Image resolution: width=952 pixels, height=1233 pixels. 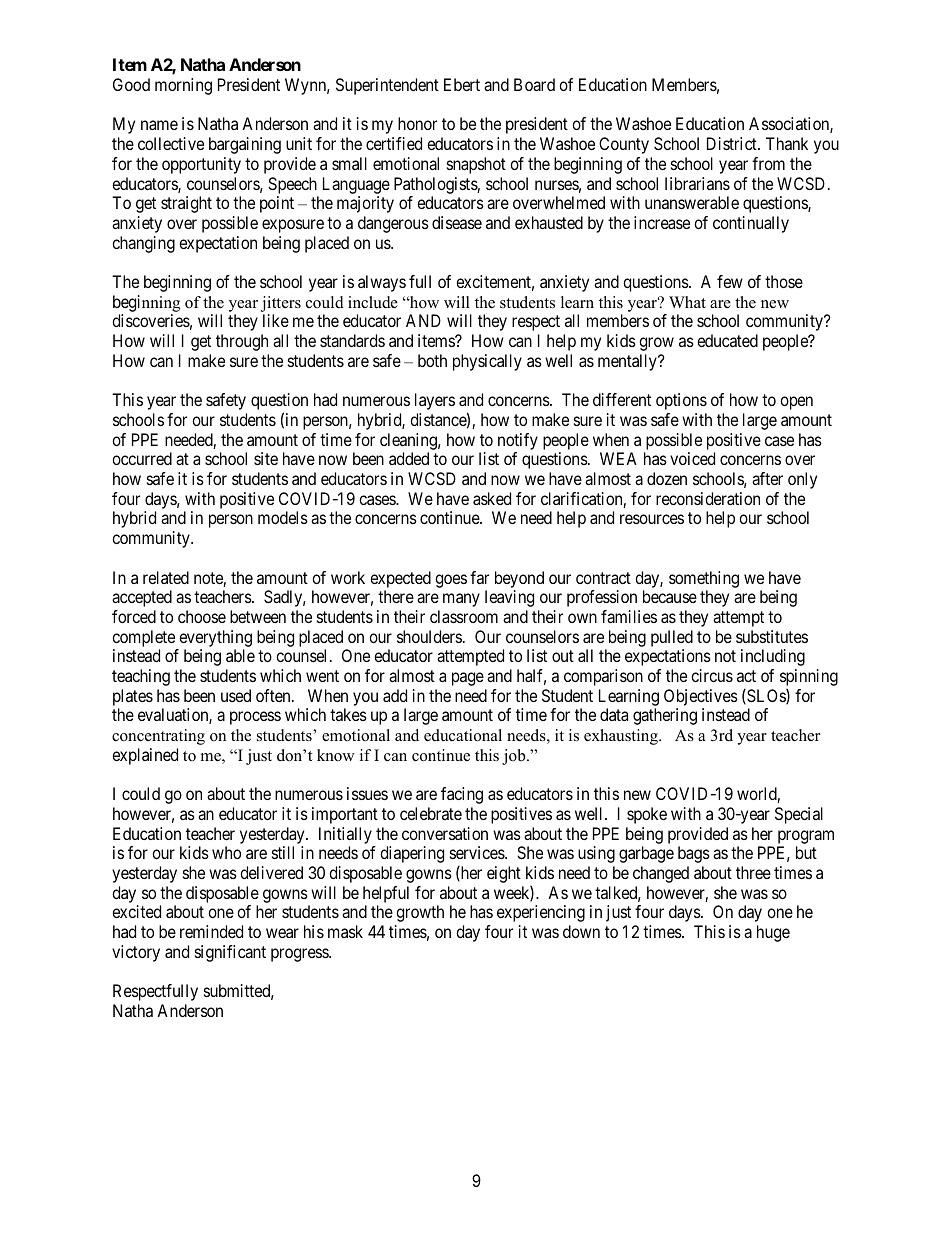 What do you see at coordinates (773, 933) in the document?
I see `huge` at bounding box center [773, 933].
